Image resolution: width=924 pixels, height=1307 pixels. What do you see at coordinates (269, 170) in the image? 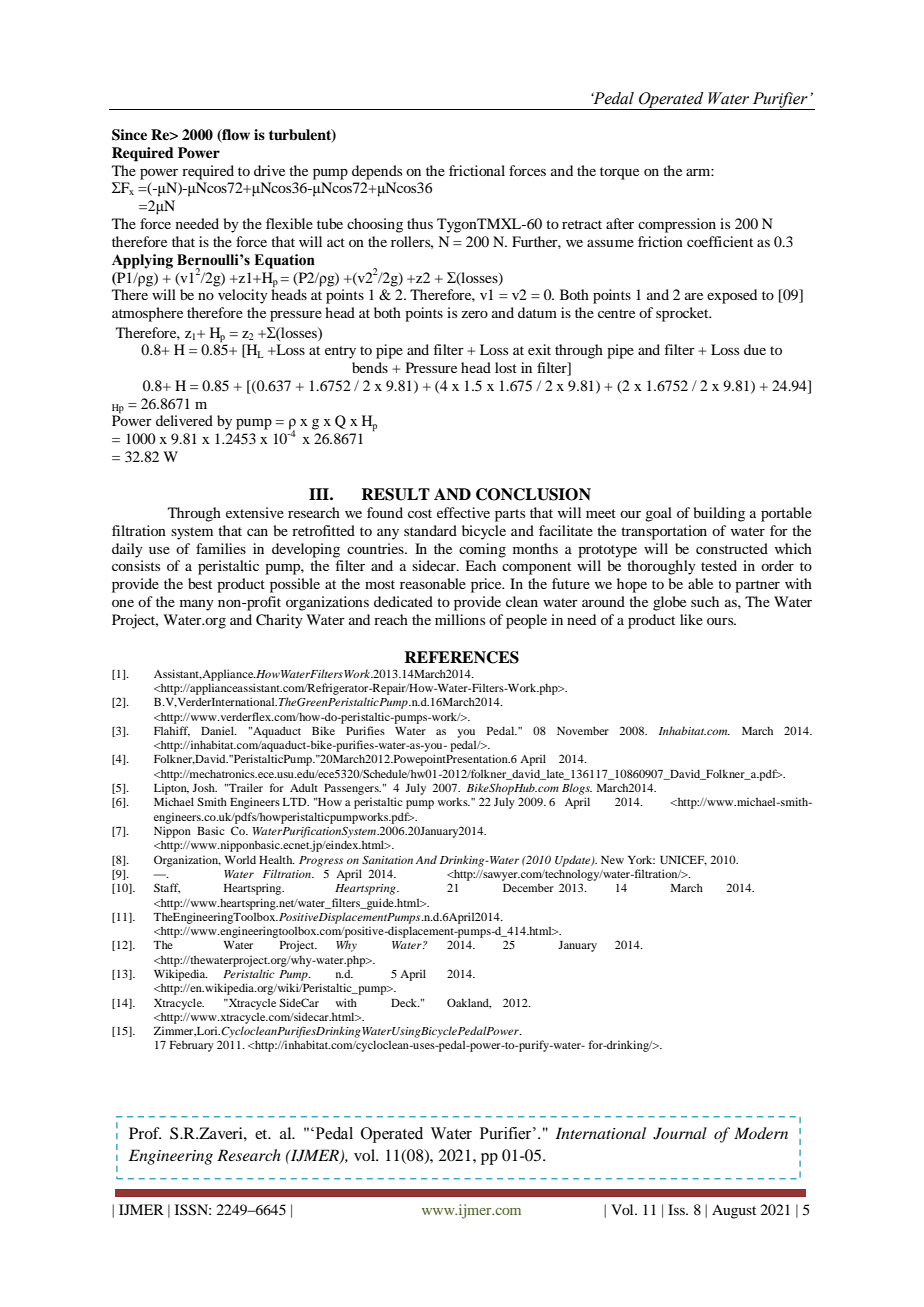
I see `drive` at bounding box center [269, 170].
